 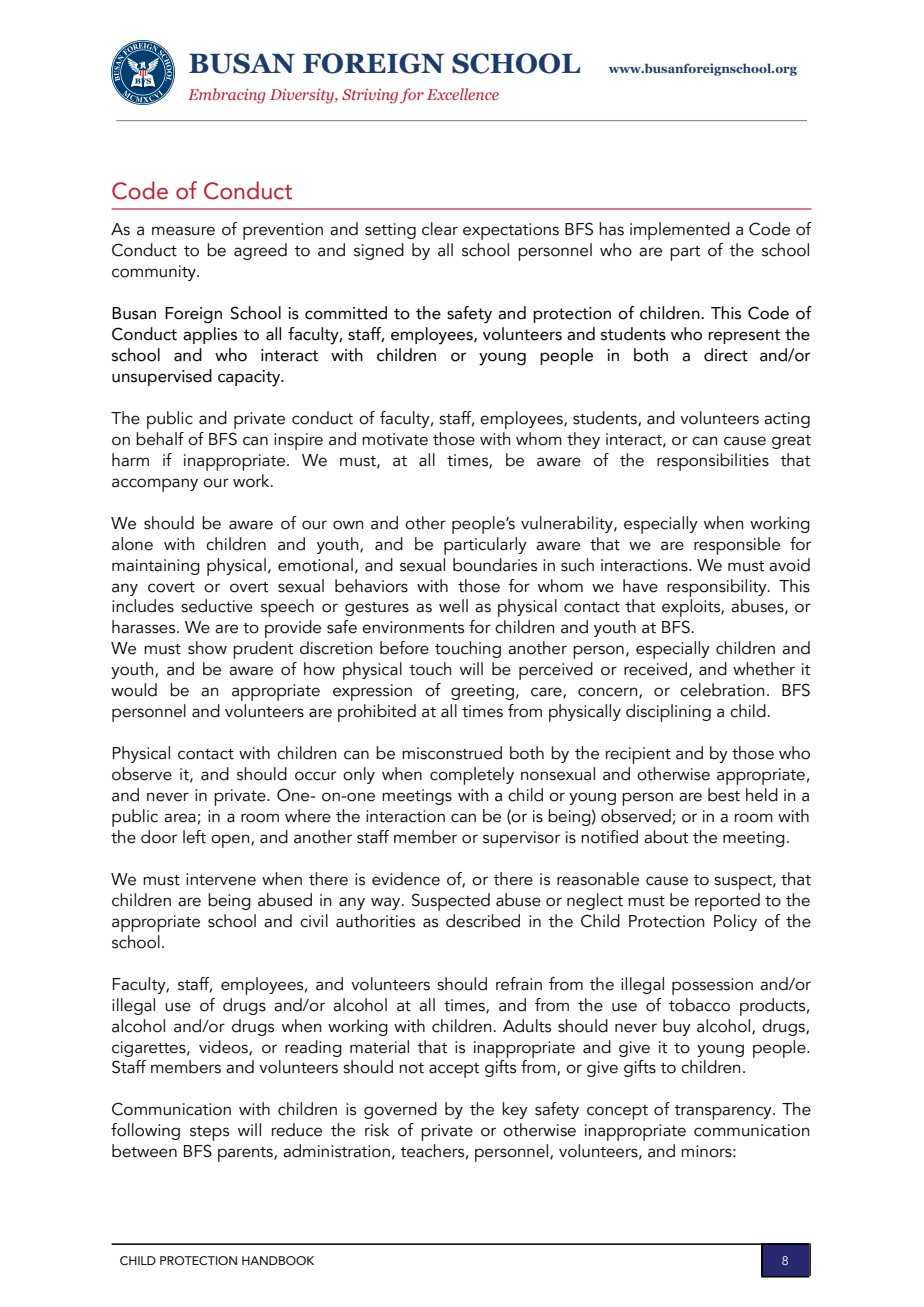 I want to click on intervene, so click(x=221, y=879).
